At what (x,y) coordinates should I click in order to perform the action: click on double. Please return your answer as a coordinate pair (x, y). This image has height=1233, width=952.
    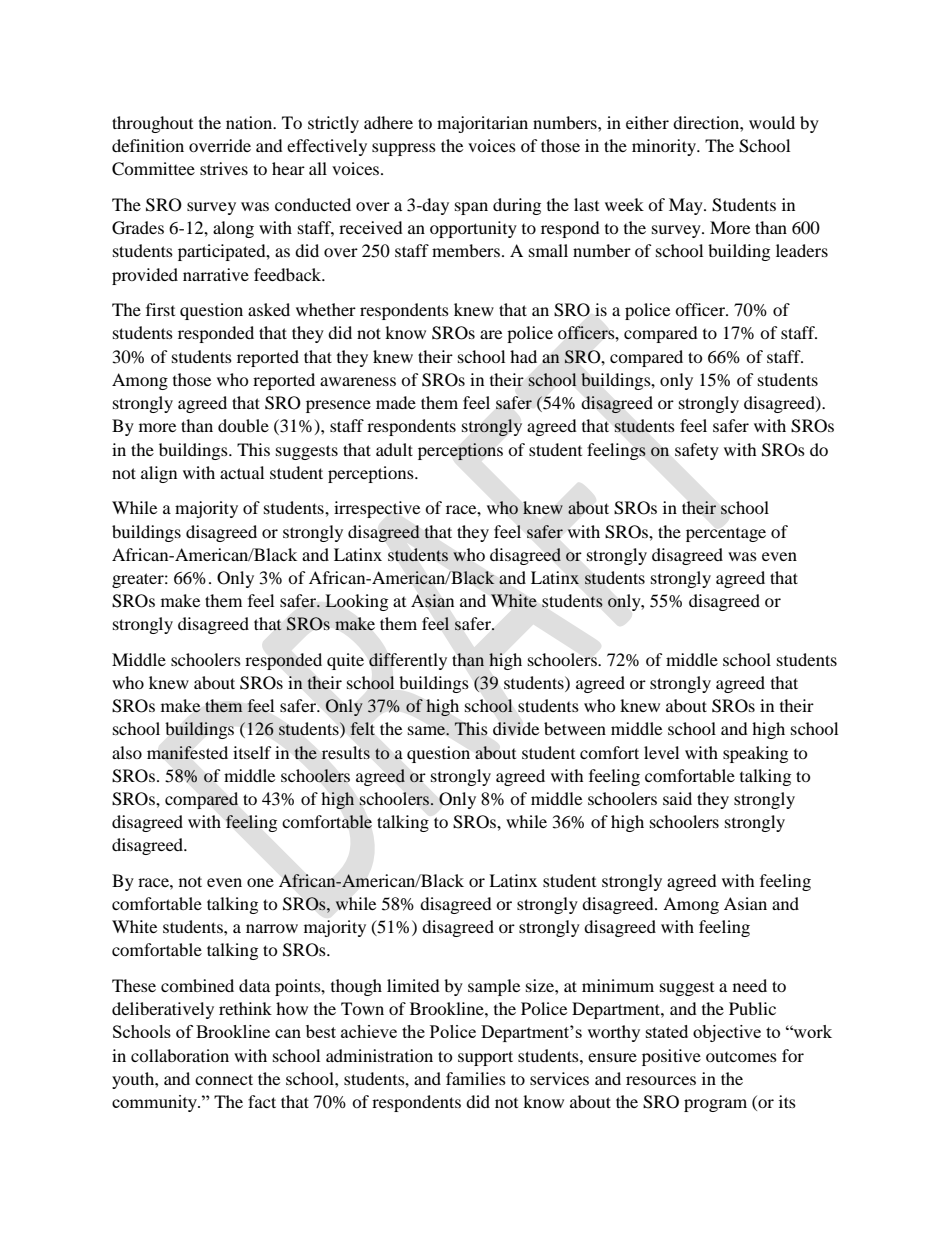
    Looking at the image, I should click on (243, 425).
